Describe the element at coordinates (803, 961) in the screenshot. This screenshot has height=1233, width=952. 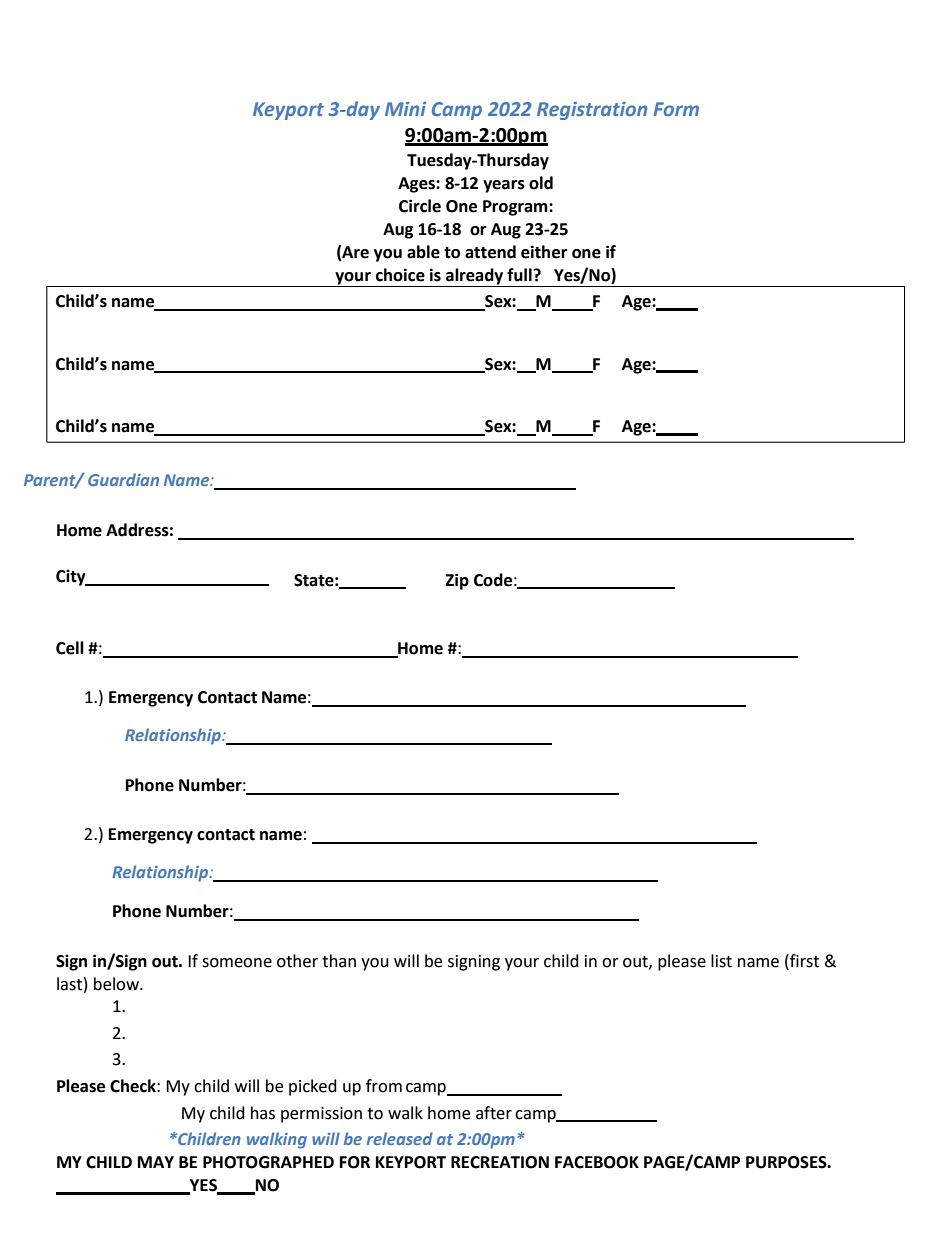
I see `first` at that location.
